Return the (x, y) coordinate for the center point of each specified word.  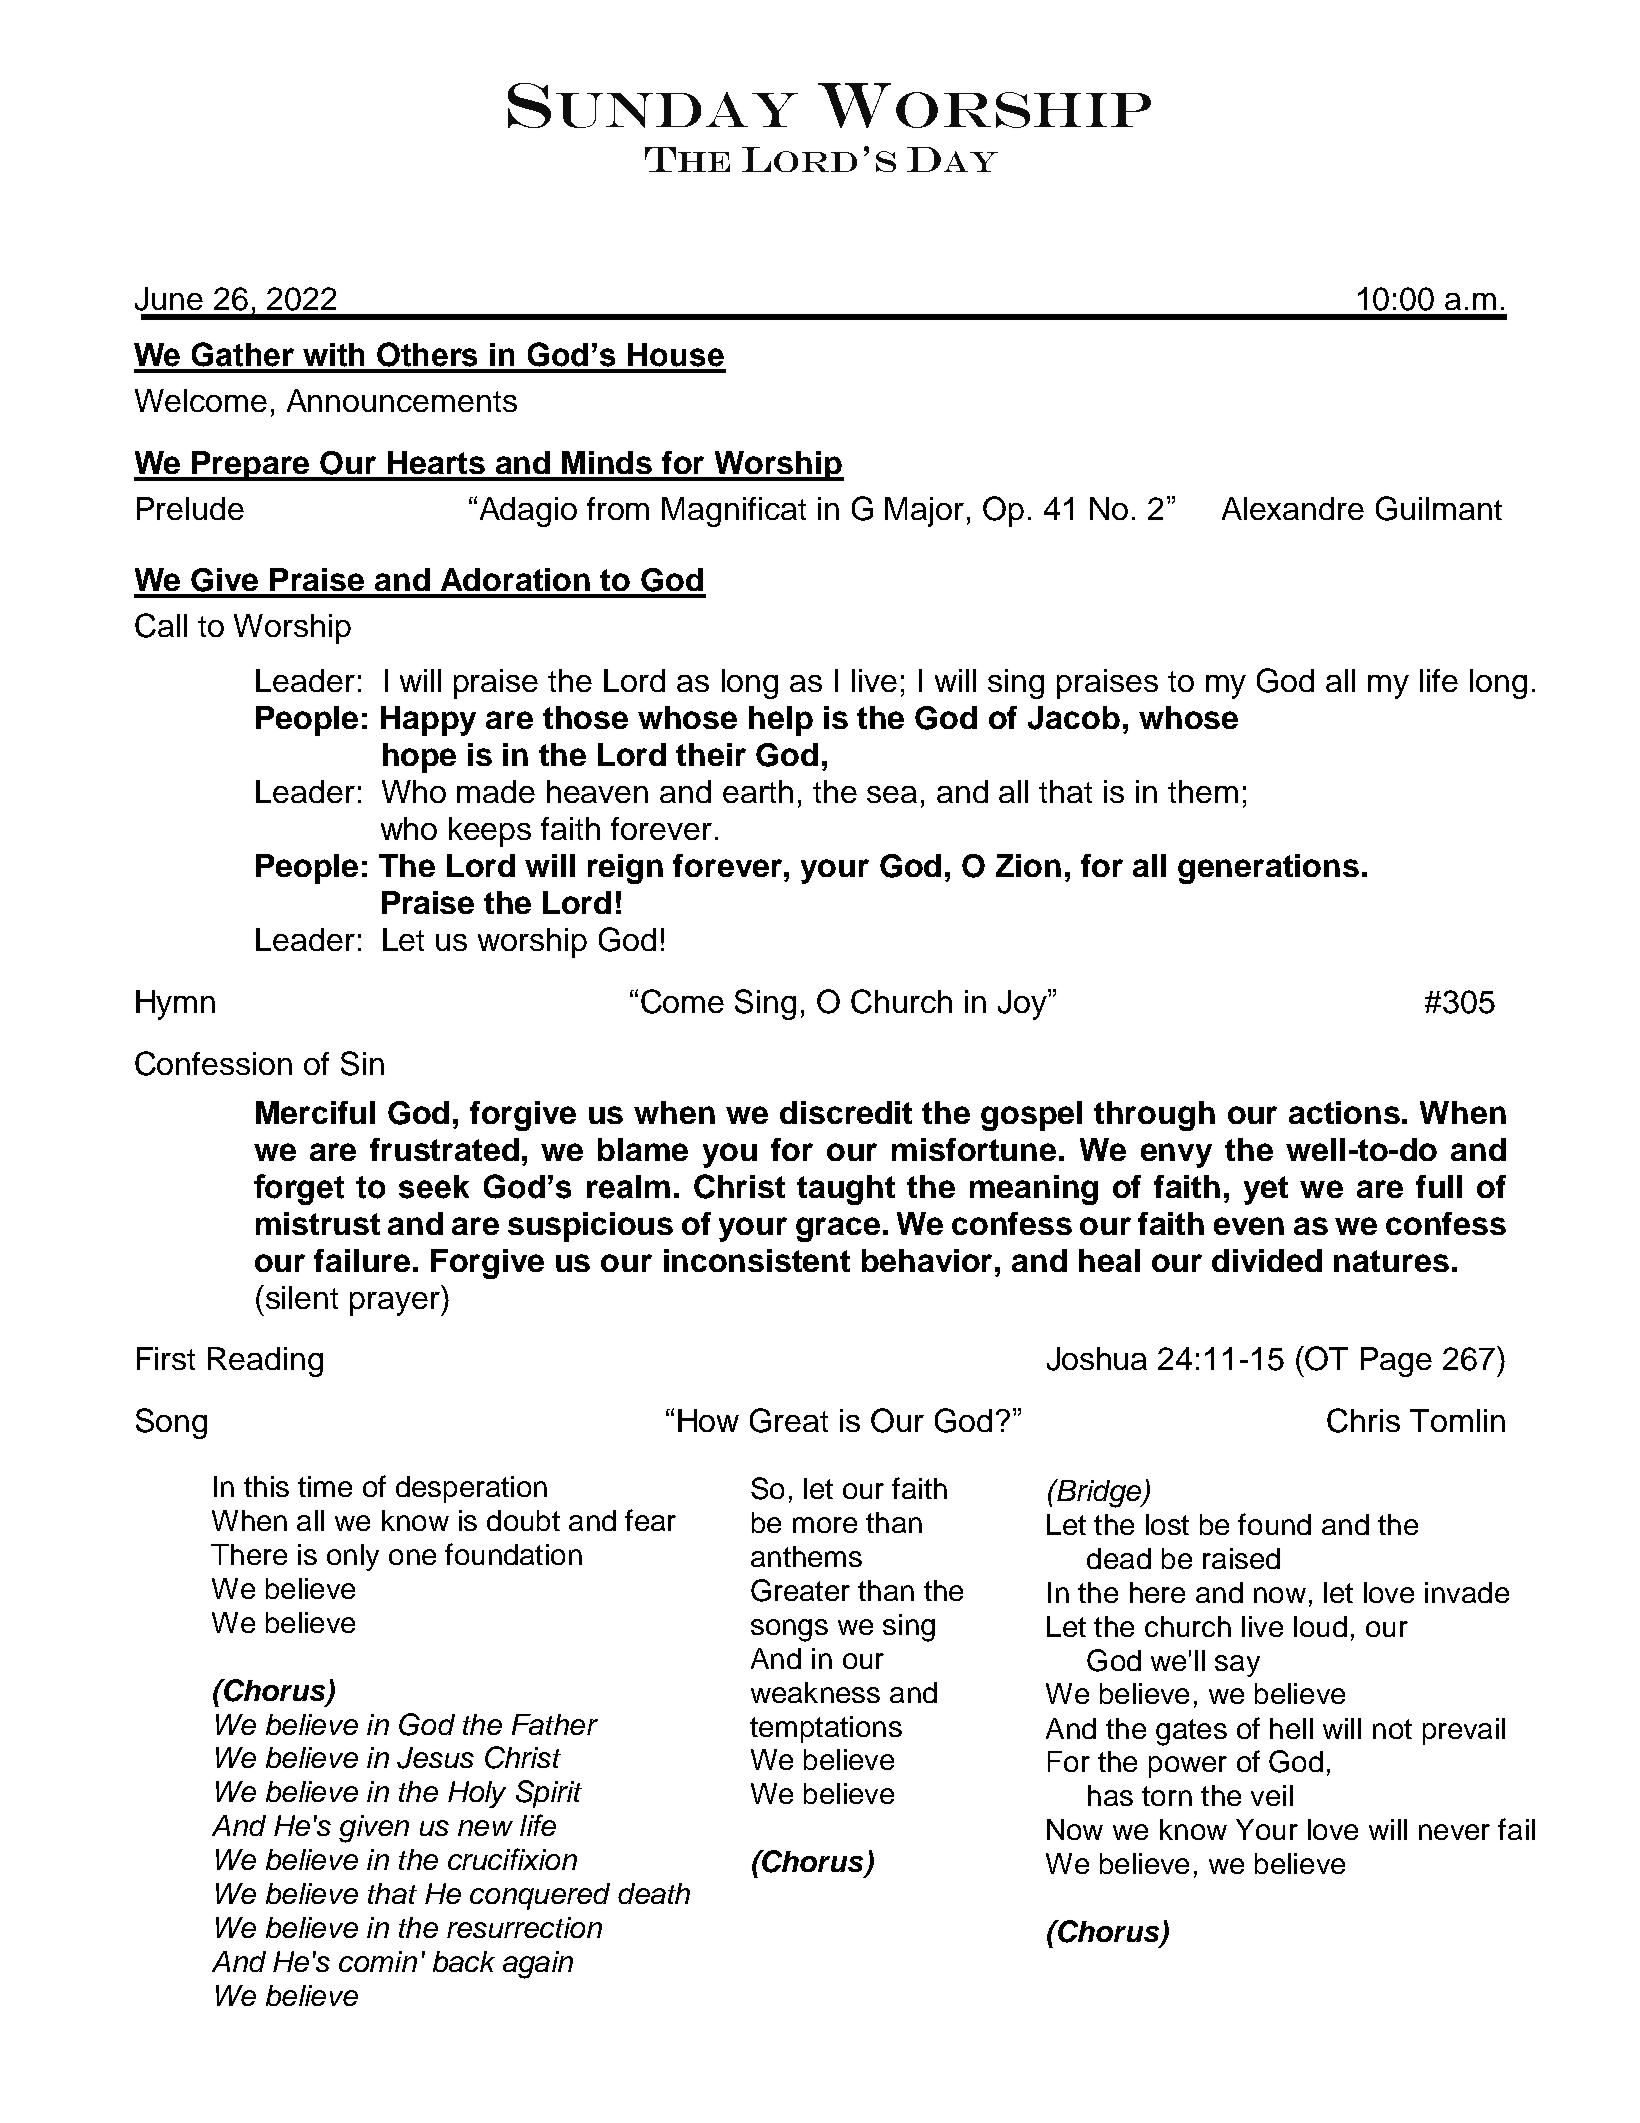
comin (378, 1961)
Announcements (402, 400)
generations (1268, 869)
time (325, 1486)
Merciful (315, 1112)
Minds (607, 462)
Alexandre (1293, 508)
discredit (846, 1112)
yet (1266, 1190)
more (825, 1525)
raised (1241, 1558)
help (781, 721)
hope (419, 758)
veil (1272, 1795)
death (654, 1893)
